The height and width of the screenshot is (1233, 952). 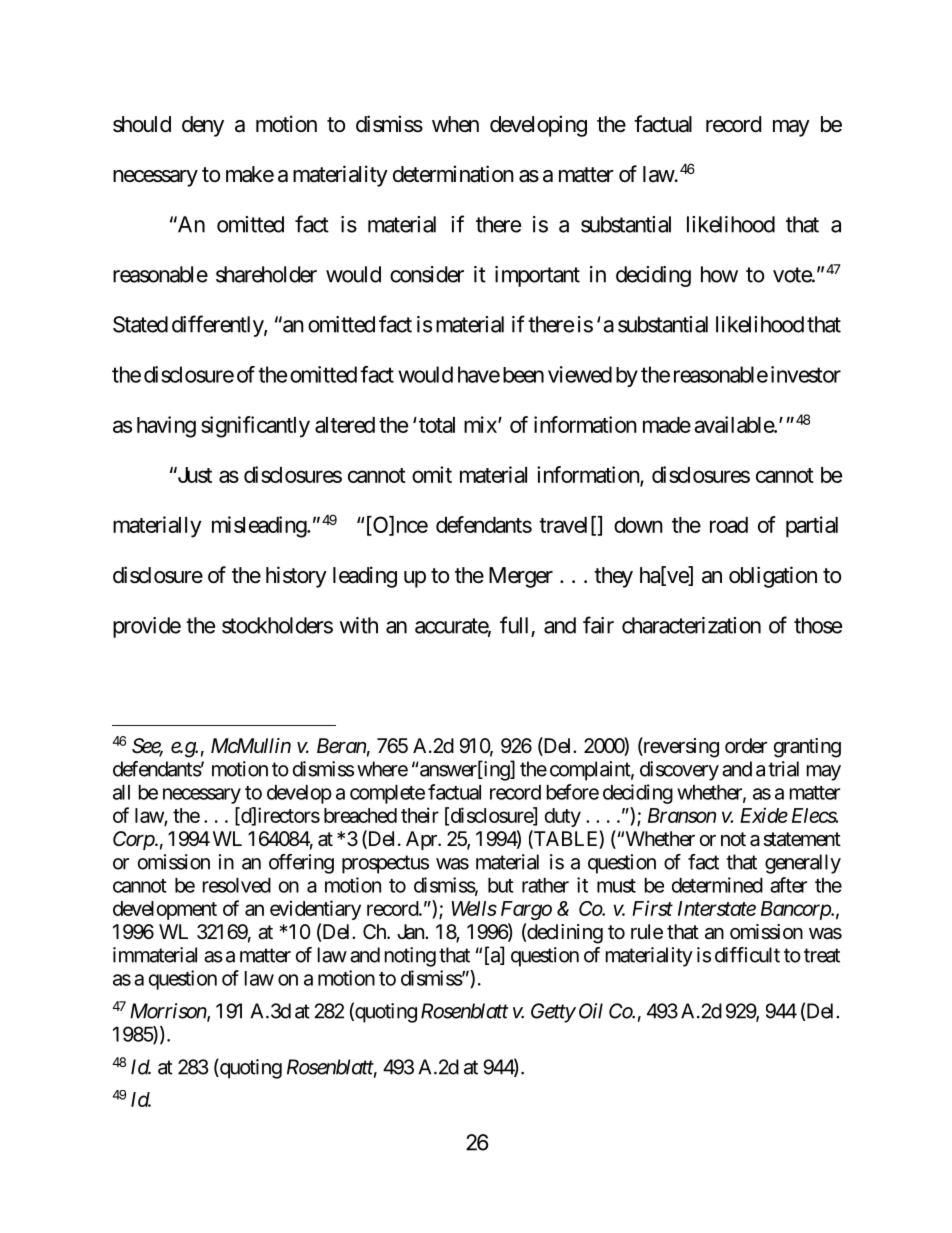 I want to click on obligation, so click(x=773, y=577).
